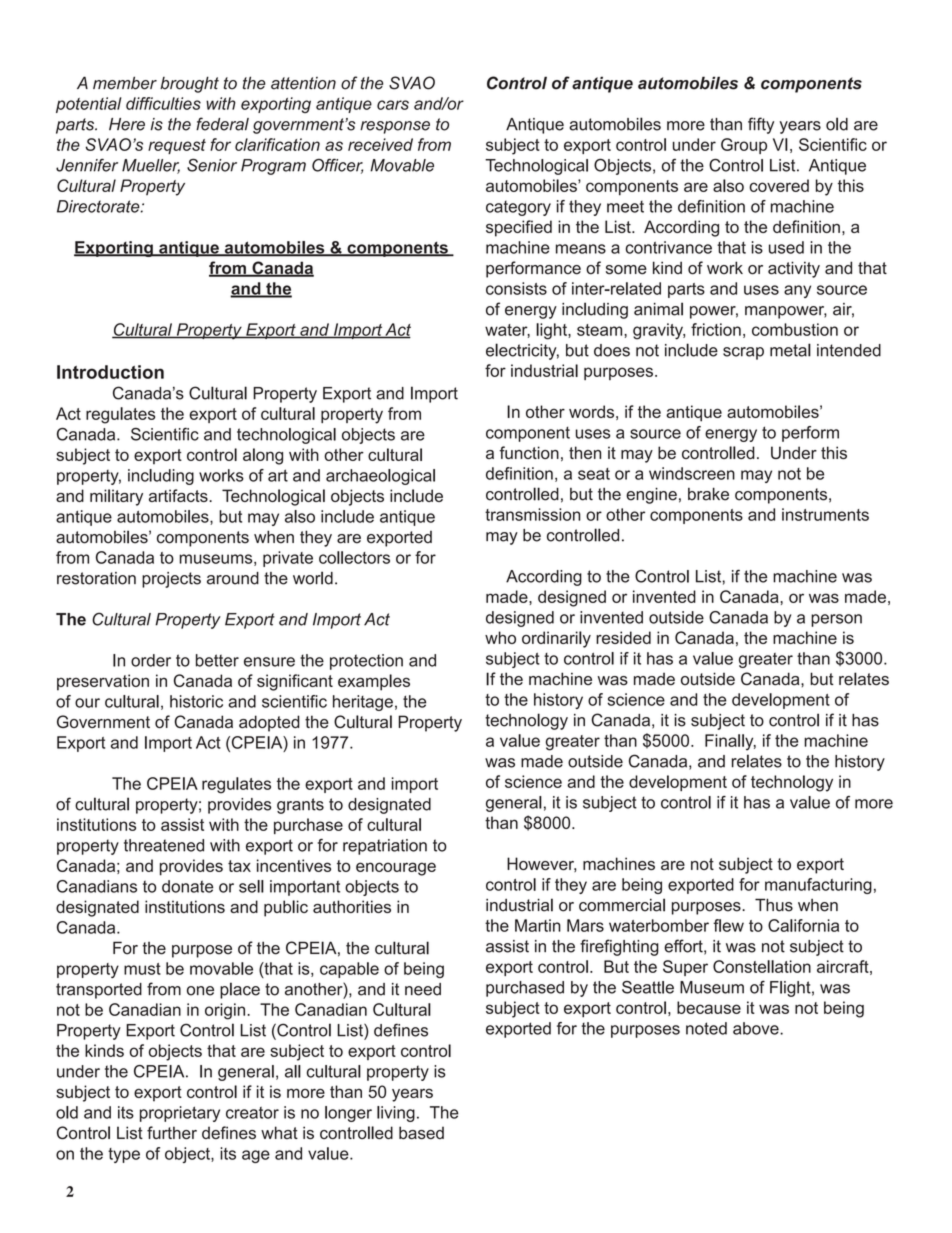  What do you see at coordinates (730, 742) in the document?
I see `Finally` at bounding box center [730, 742].
